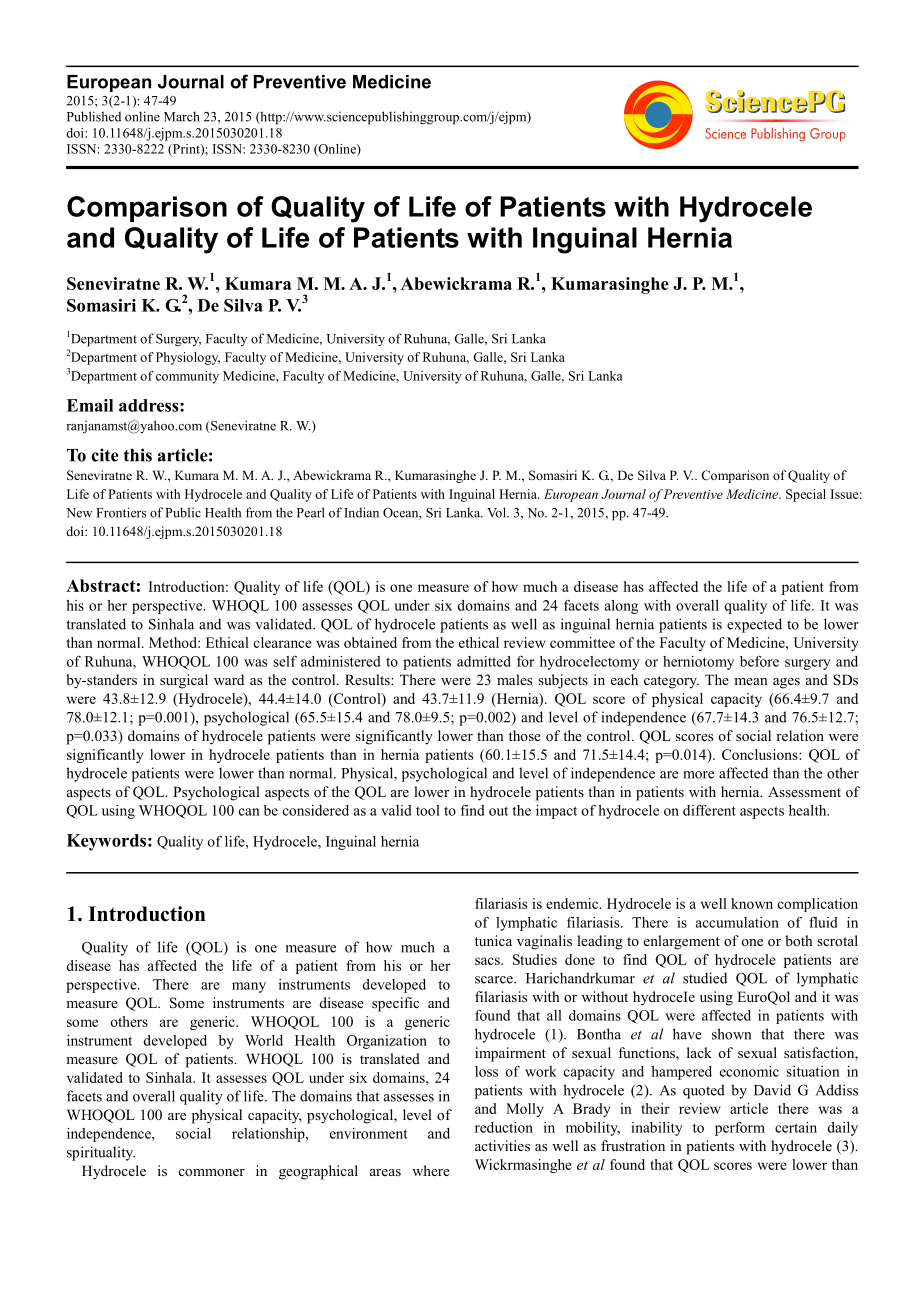 The height and width of the image is (1308, 924). What do you see at coordinates (484, 661) in the image?
I see `admitted` at bounding box center [484, 661].
